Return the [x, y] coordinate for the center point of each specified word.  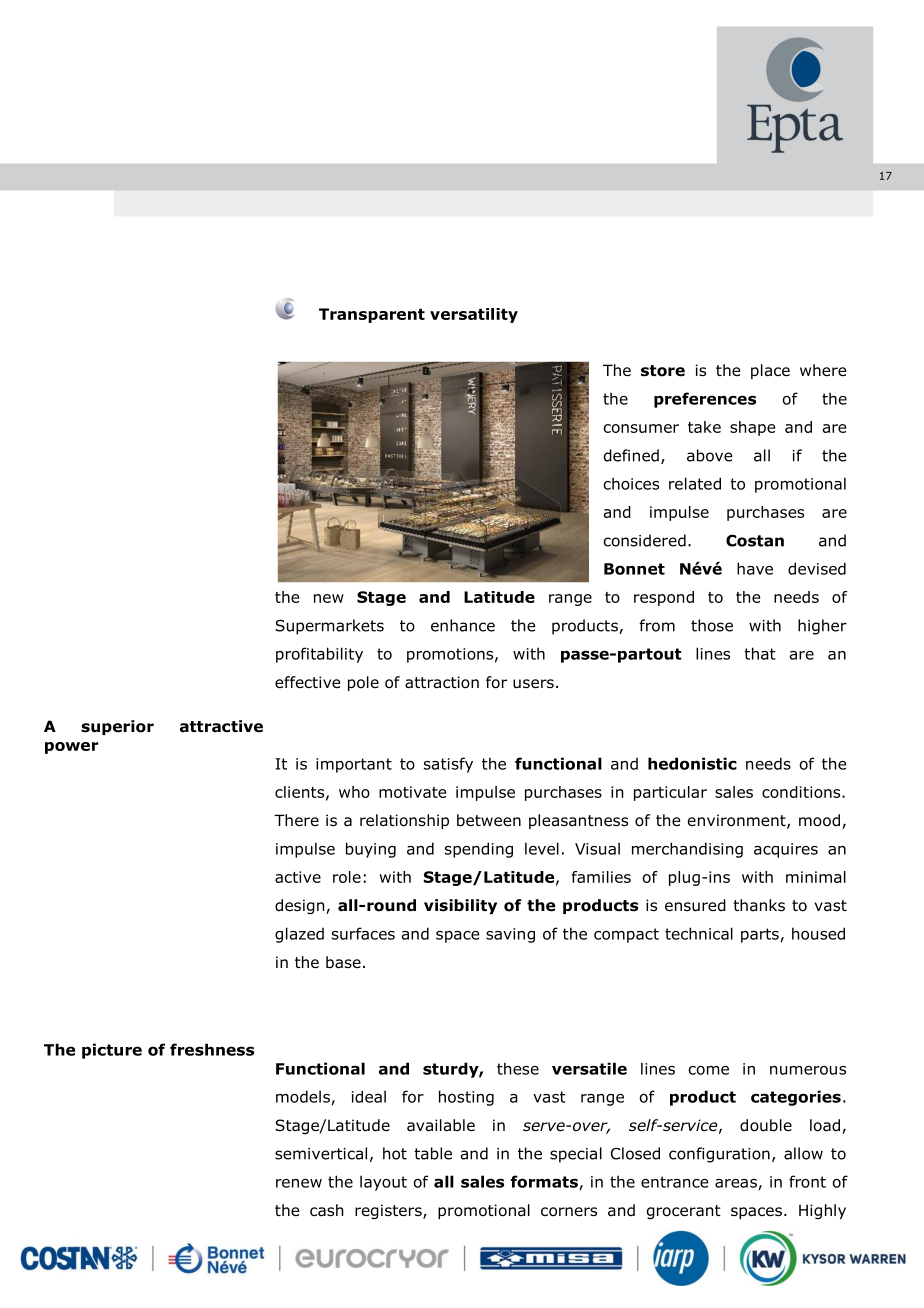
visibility [460, 906]
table [433, 1153]
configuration [719, 1155]
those [712, 625]
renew [299, 1183]
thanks [759, 905]
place [770, 371]
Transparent [372, 315]
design [301, 906]
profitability [319, 655]
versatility [474, 315]
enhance [463, 625]
